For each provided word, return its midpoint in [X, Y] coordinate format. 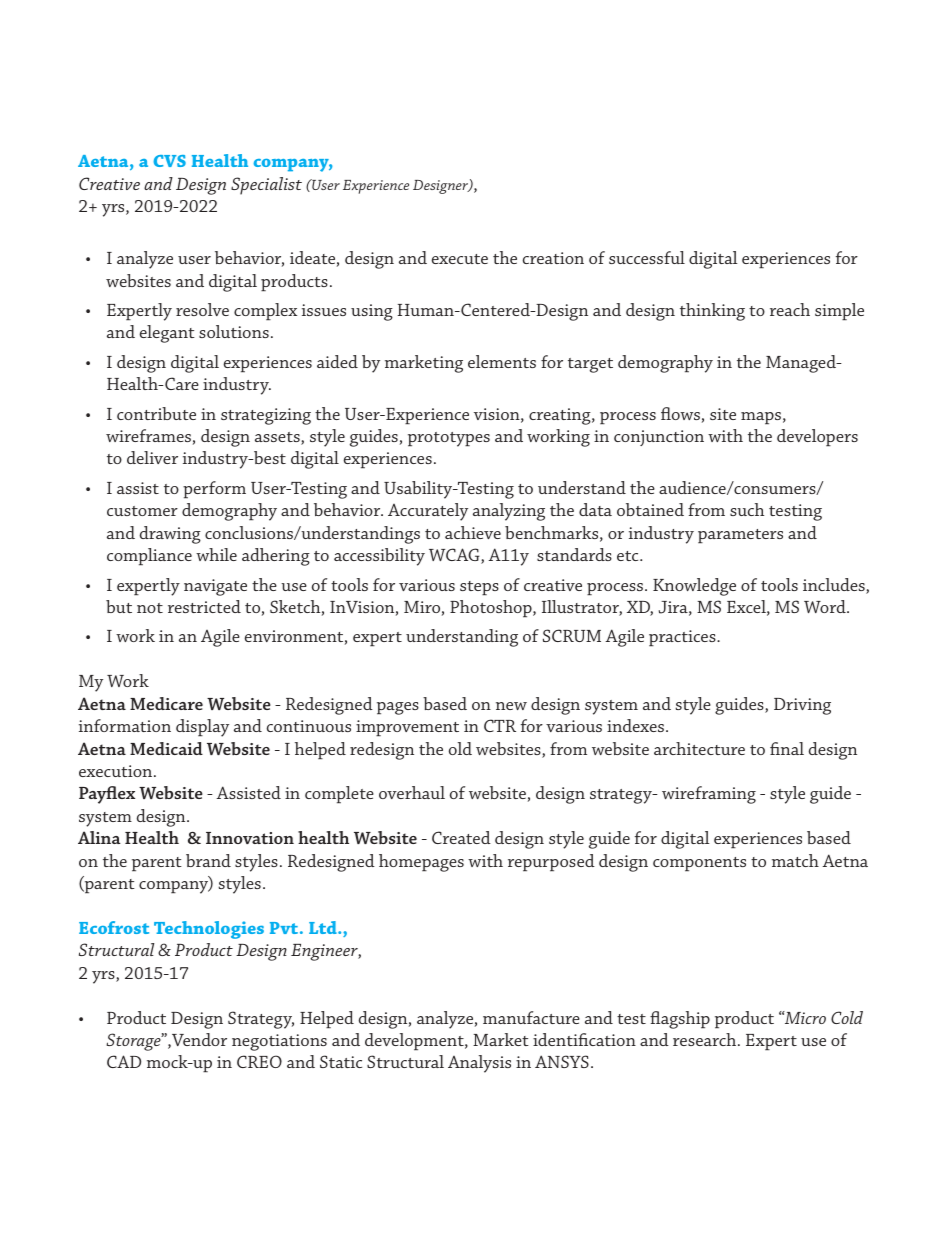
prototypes [449, 439]
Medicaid [166, 748]
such [747, 509]
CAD [124, 1061]
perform [214, 490]
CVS [169, 161]
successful [647, 257]
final [787, 748]
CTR [500, 725]
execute [460, 259]
